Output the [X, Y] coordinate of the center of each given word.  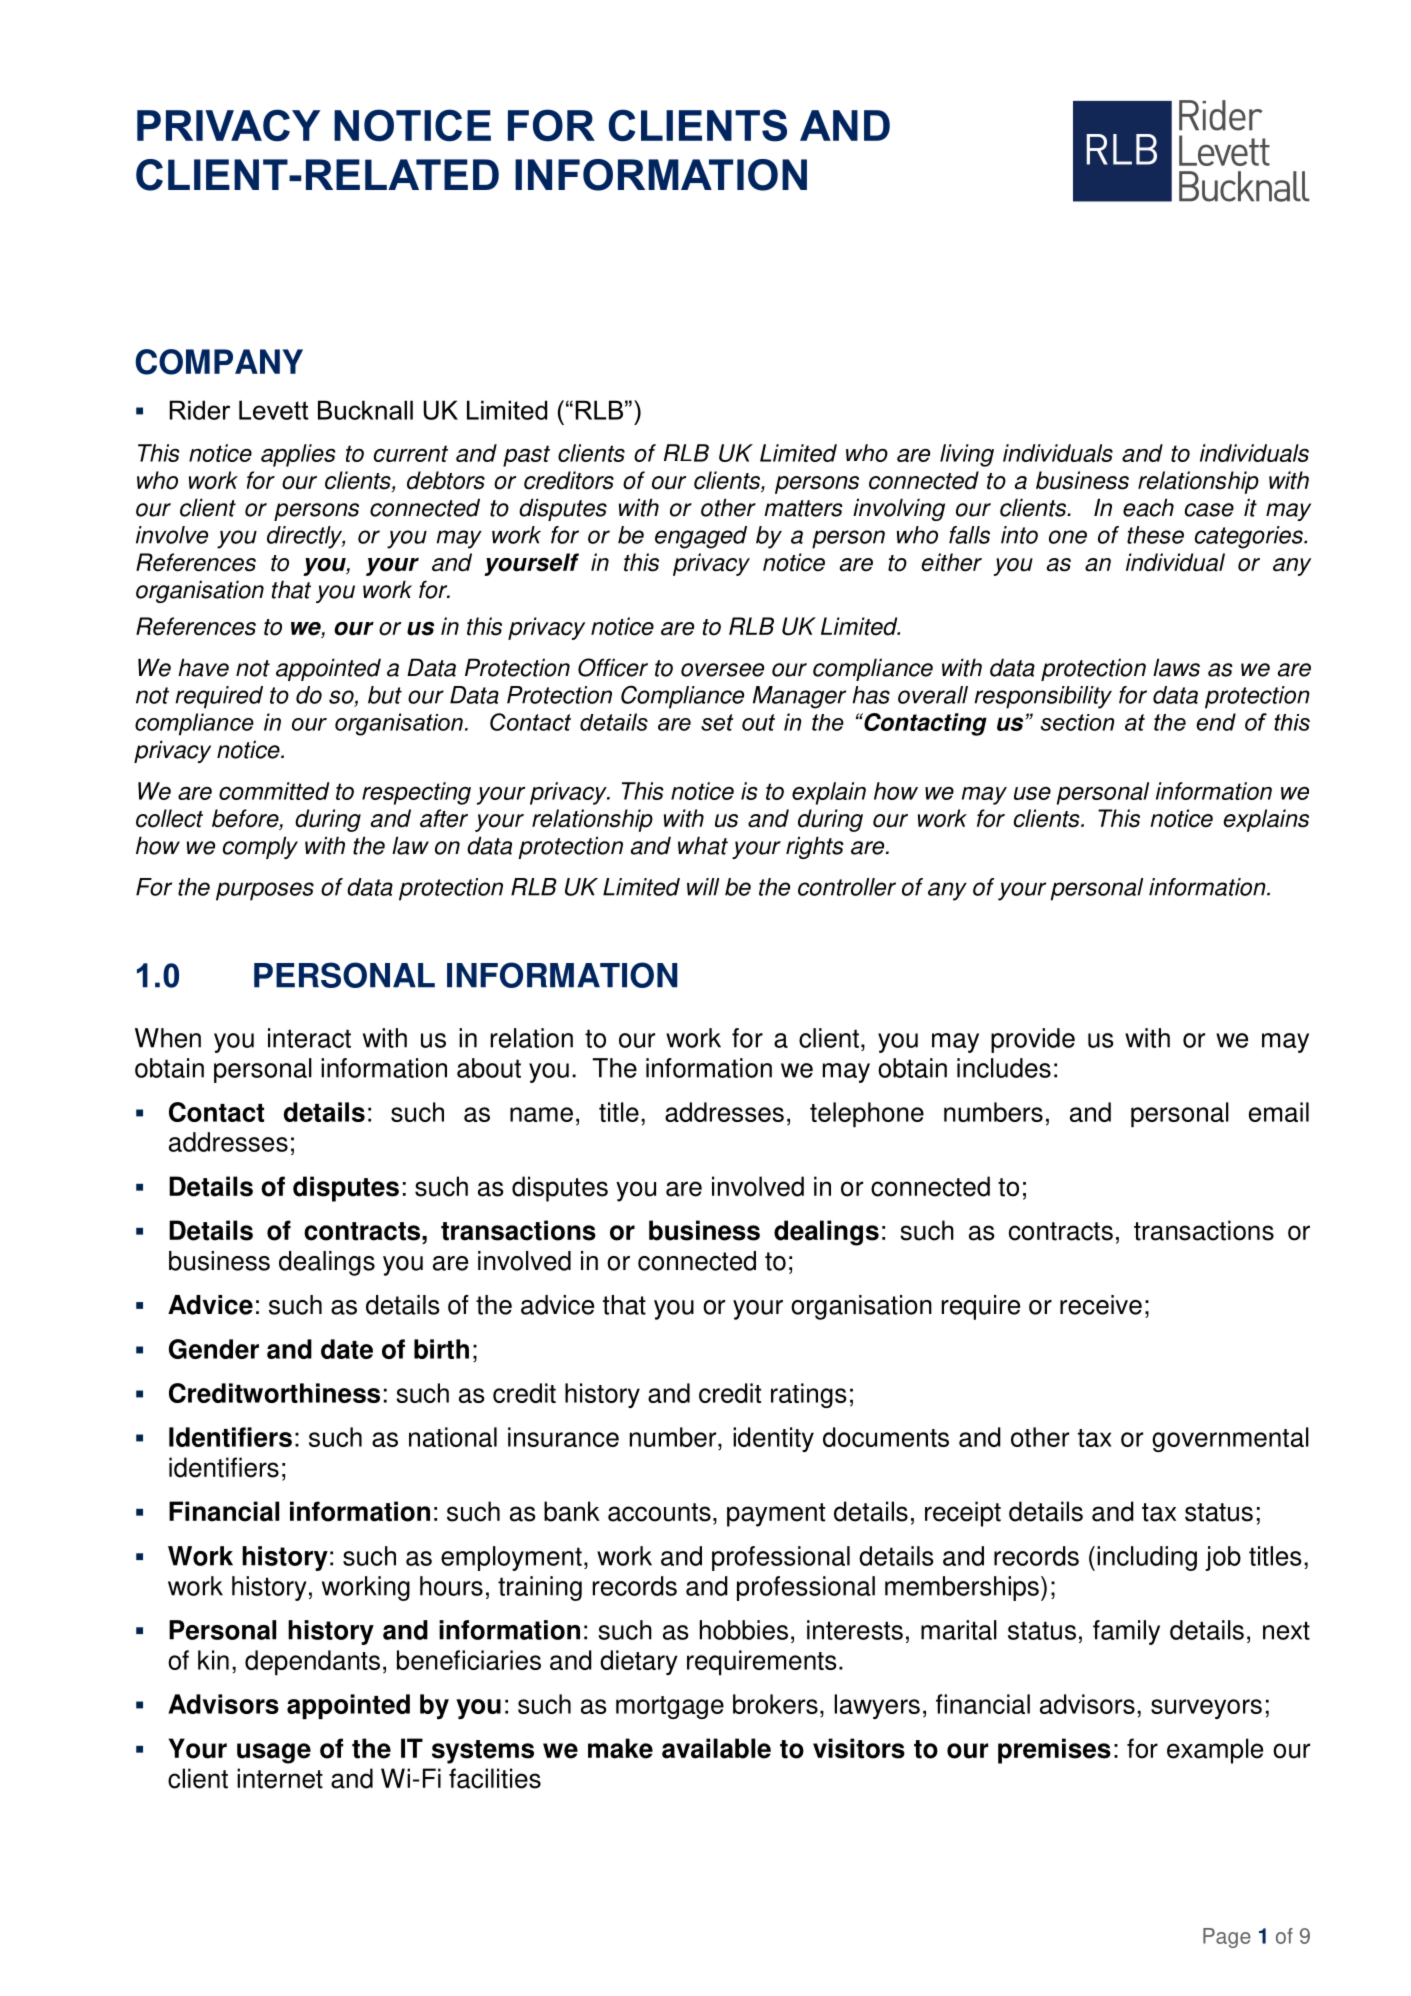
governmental [1230, 1439]
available [716, 1748]
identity [773, 1439]
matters [803, 508]
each [1148, 507]
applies [298, 455]
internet [280, 1778]
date [347, 1349]
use [1032, 793]
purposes [265, 891]
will [703, 887]
